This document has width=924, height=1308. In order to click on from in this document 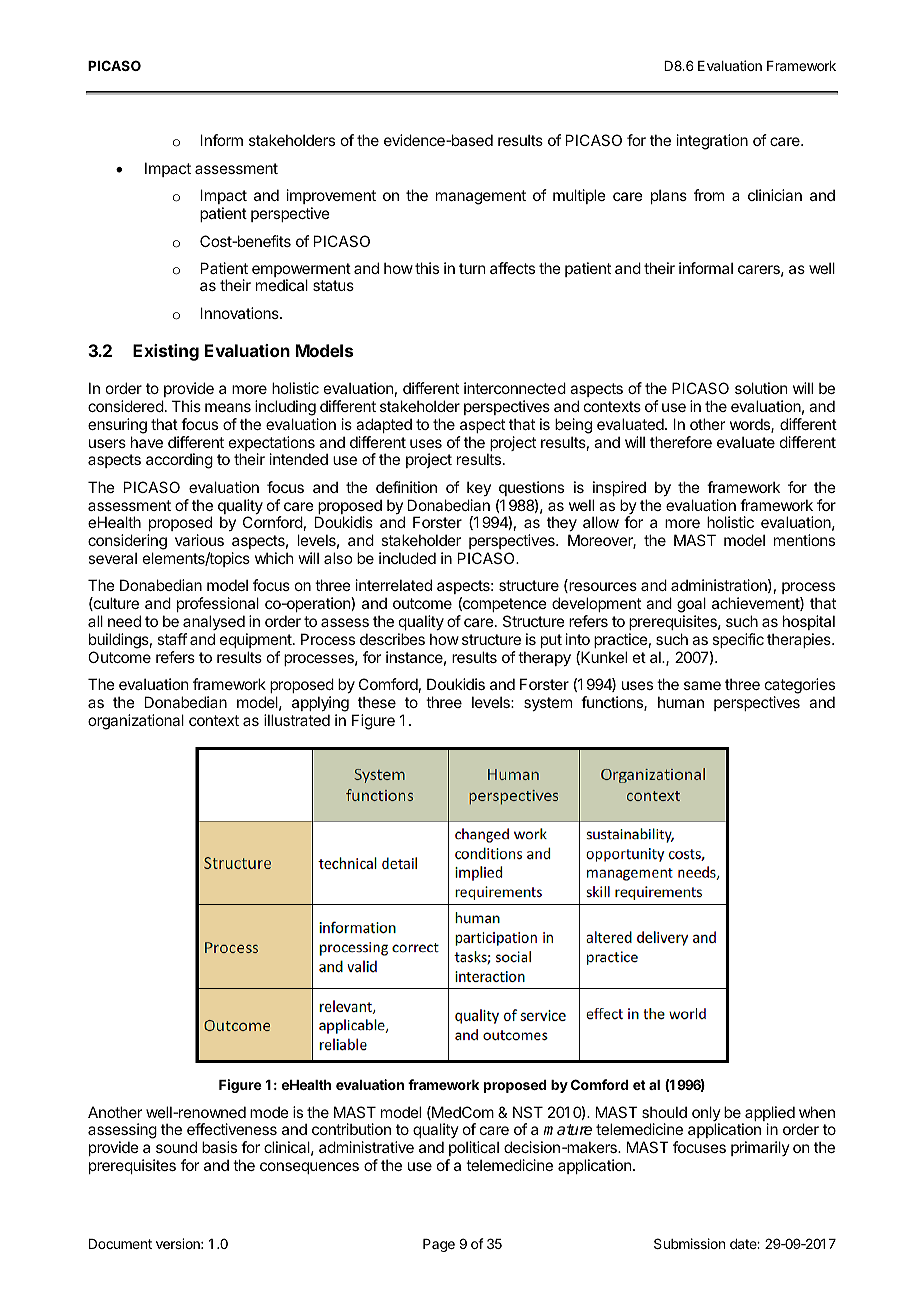, I will do `click(709, 195)`.
